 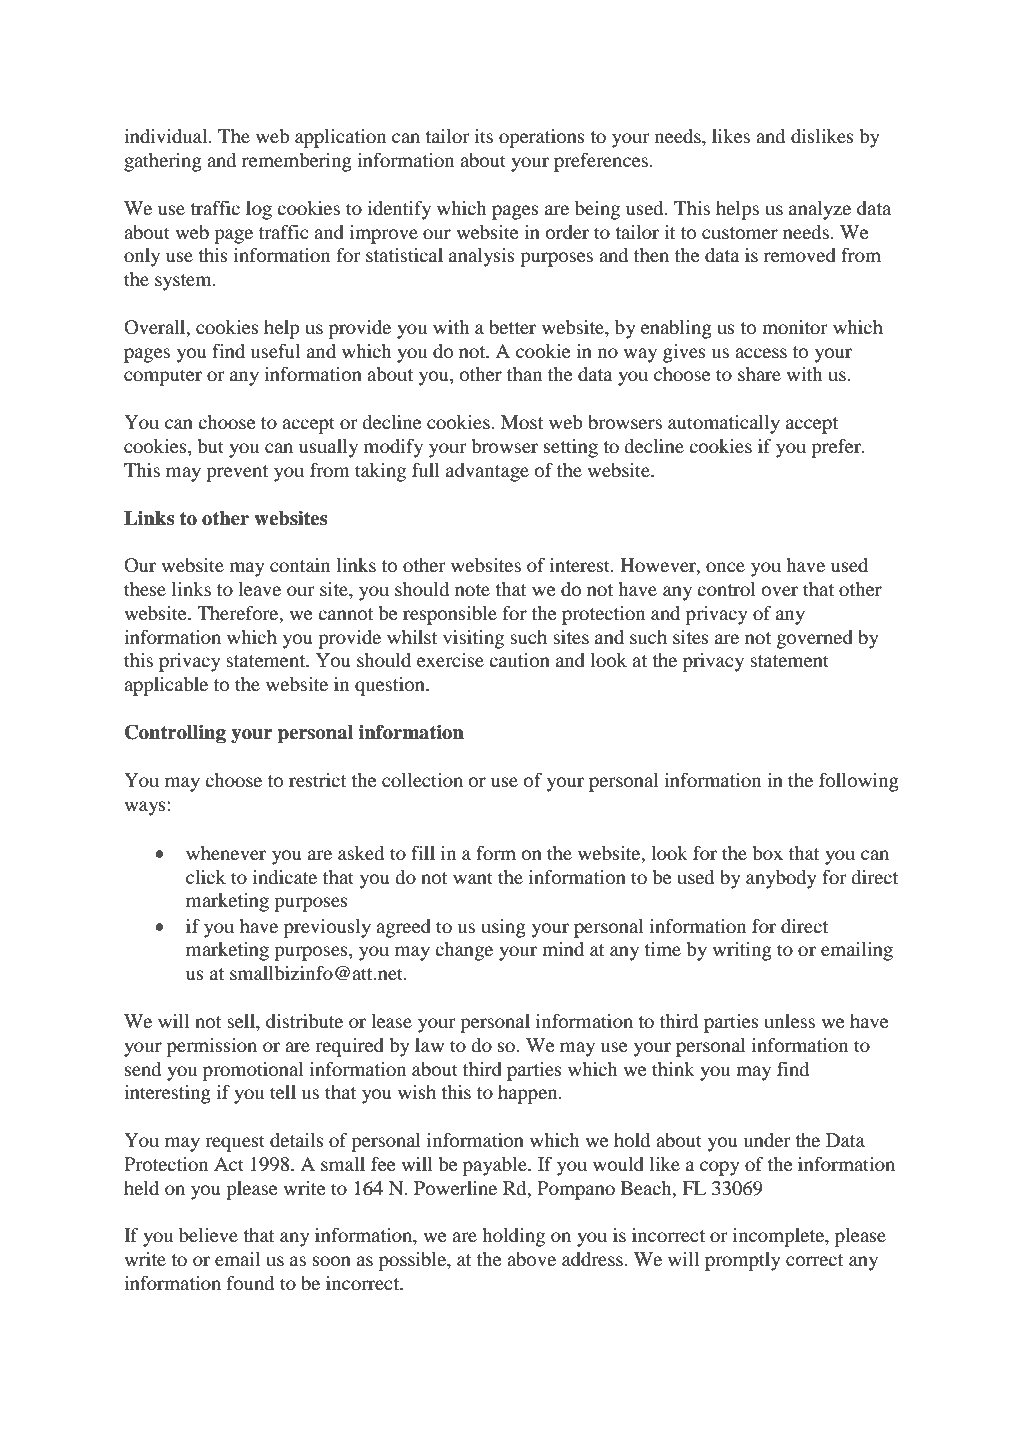 I want to click on log, so click(x=259, y=210).
